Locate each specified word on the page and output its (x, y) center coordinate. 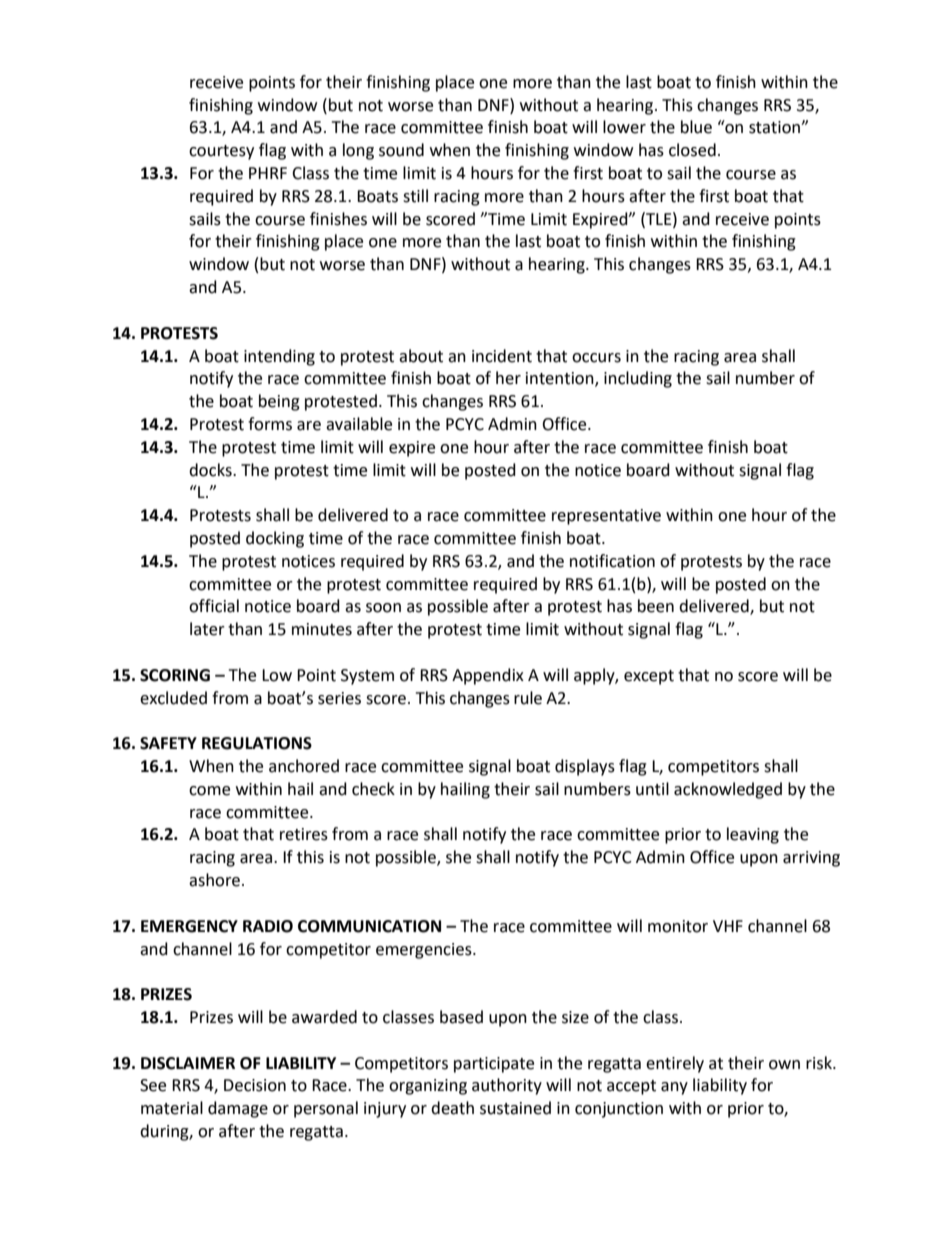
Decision (255, 1085)
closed (692, 150)
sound (401, 150)
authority (507, 1086)
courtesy (221, 152)
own (784, 1065)
